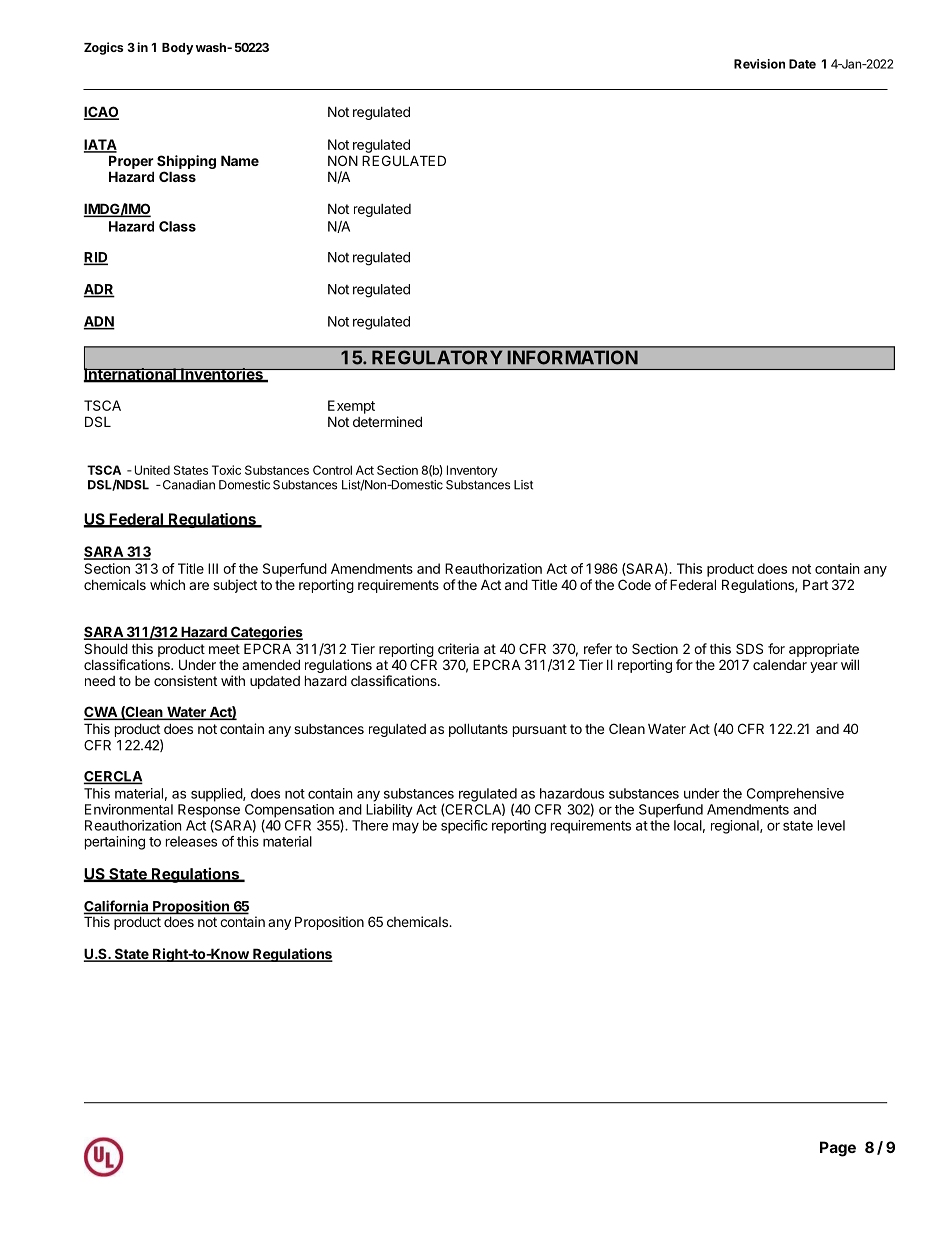  Describe the element at coordinates (332, 470) in the document. I see `Control` at that location.
